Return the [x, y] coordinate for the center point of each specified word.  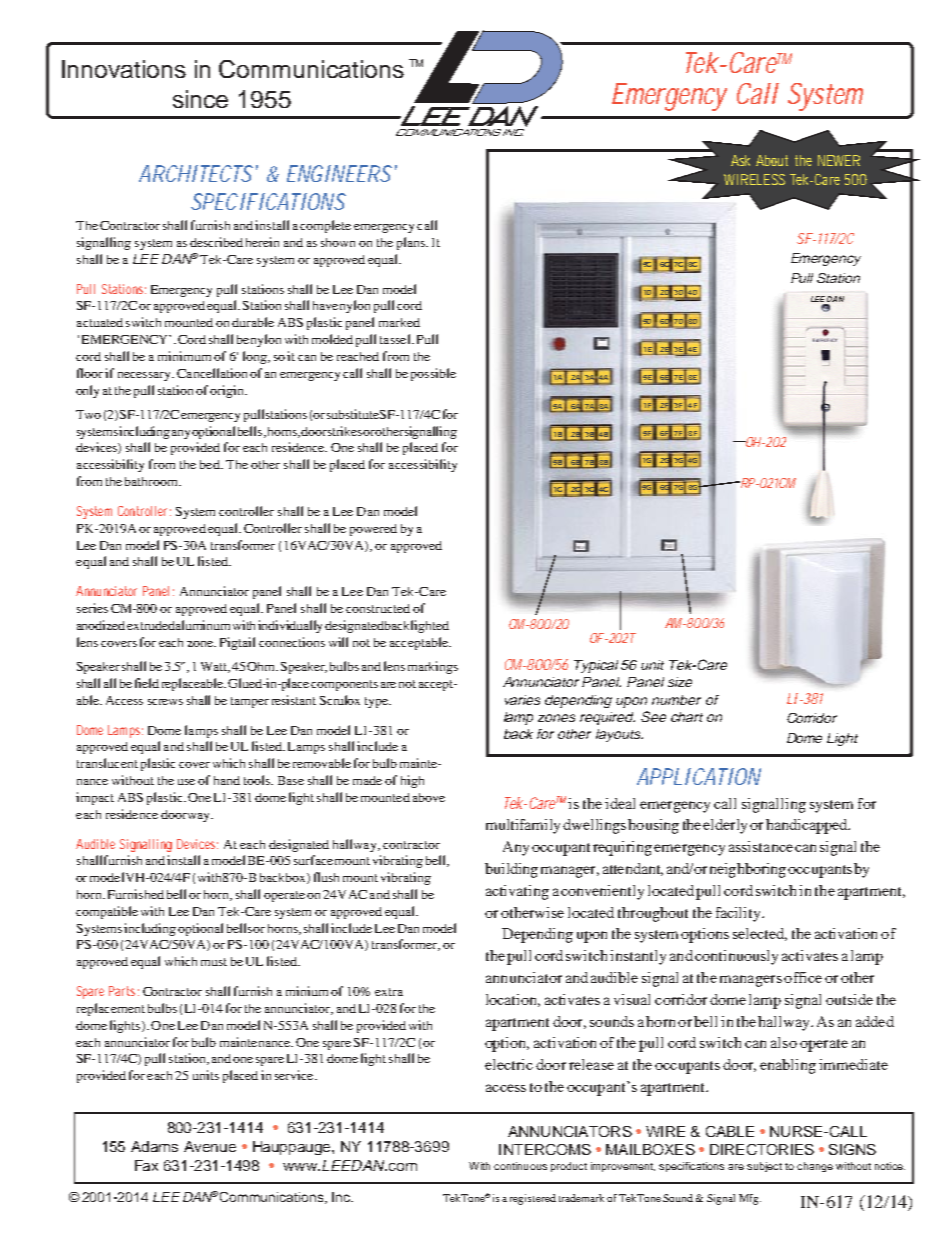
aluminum [203, 625]
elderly [725, 826]
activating [517, 892]
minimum [186, 356]
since [200, 99]
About [772, 160]
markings [433, 667]
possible [433, 374]
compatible [107, 912]
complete [325, 226]
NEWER [839, 160]
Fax [146, 1165]
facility [739, 914]
